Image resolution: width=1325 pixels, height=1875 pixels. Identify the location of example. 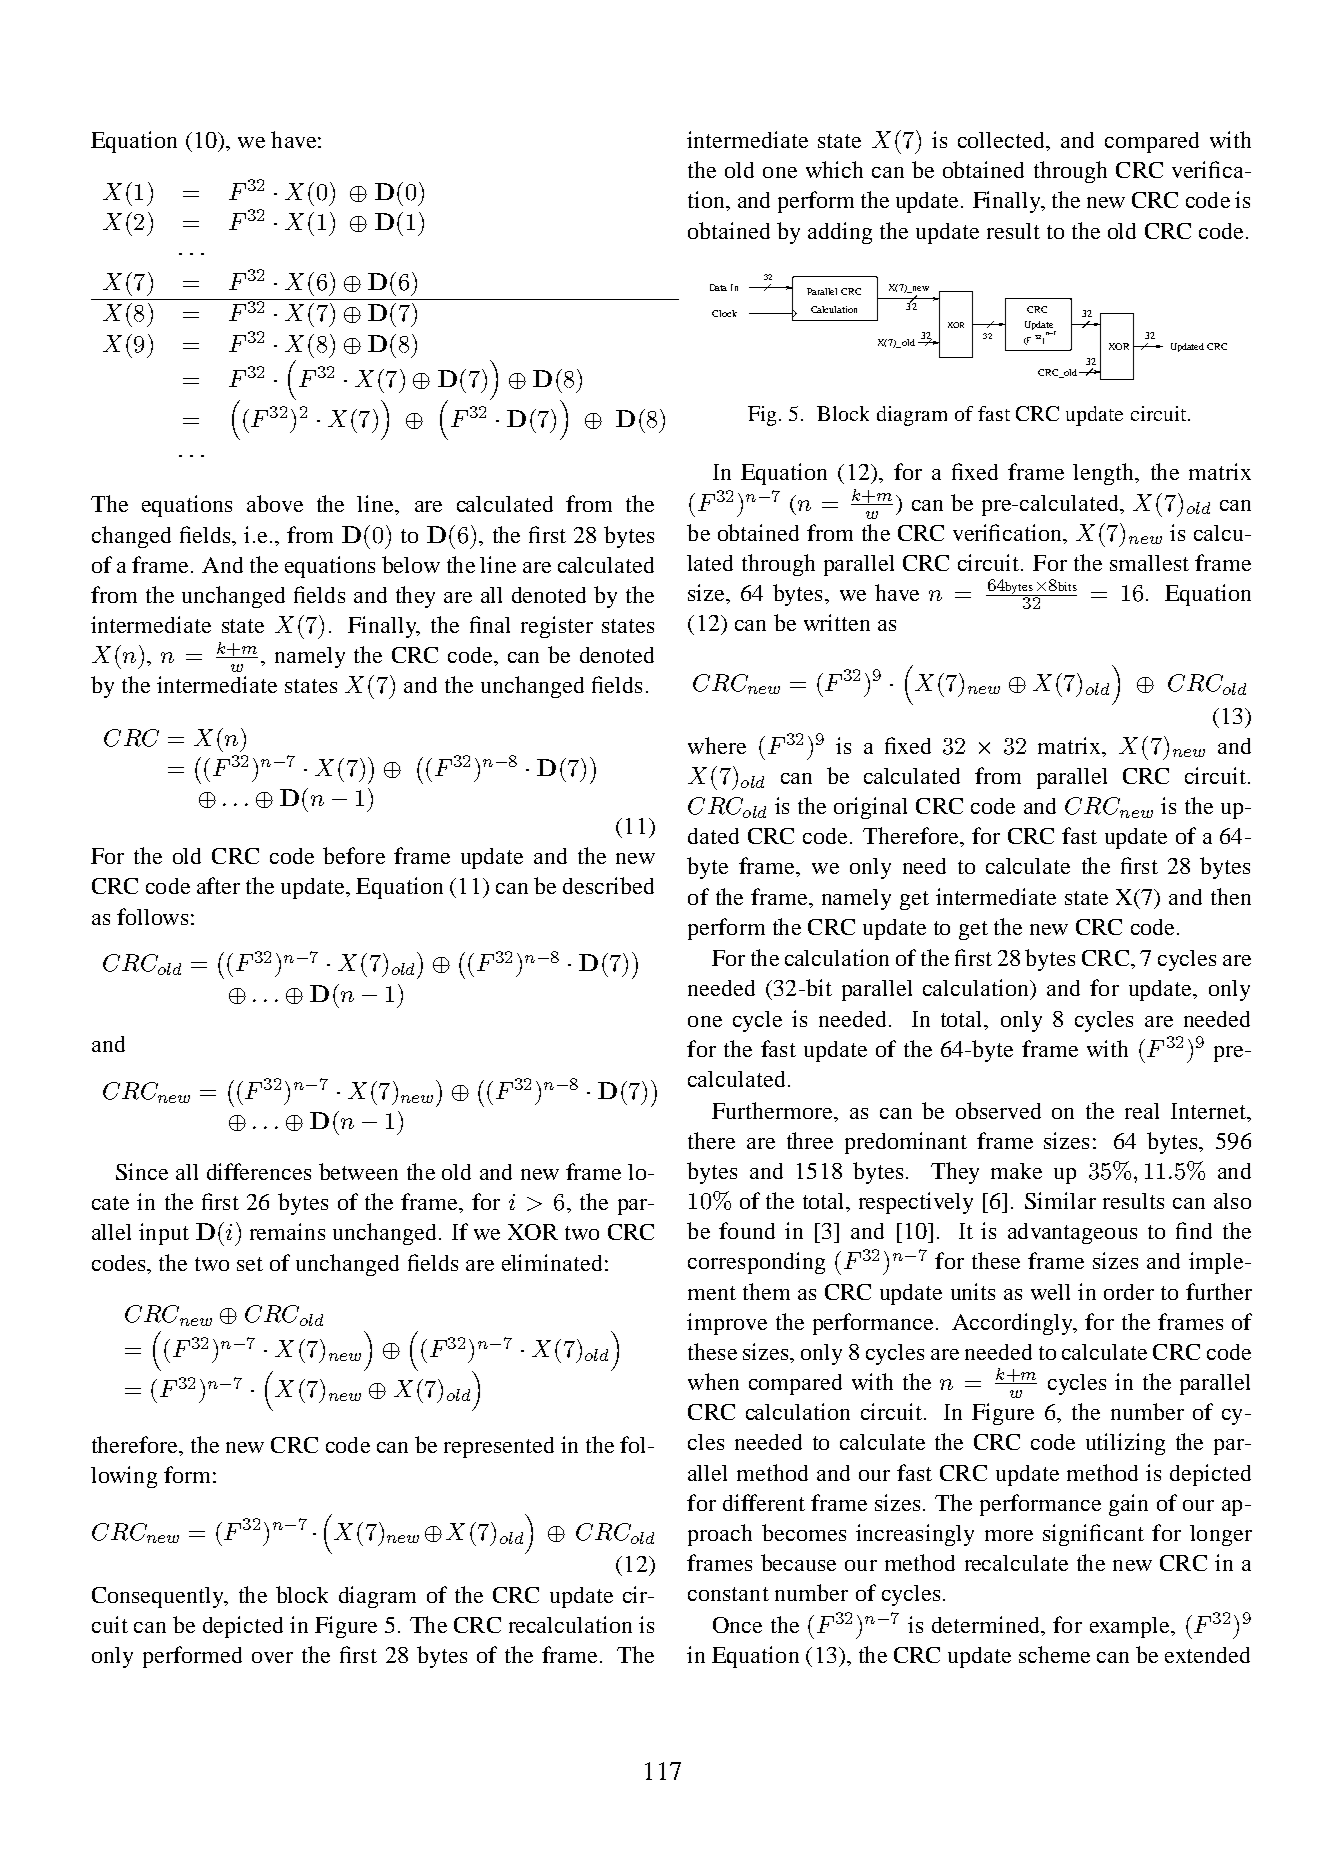
(1131, 1627).
